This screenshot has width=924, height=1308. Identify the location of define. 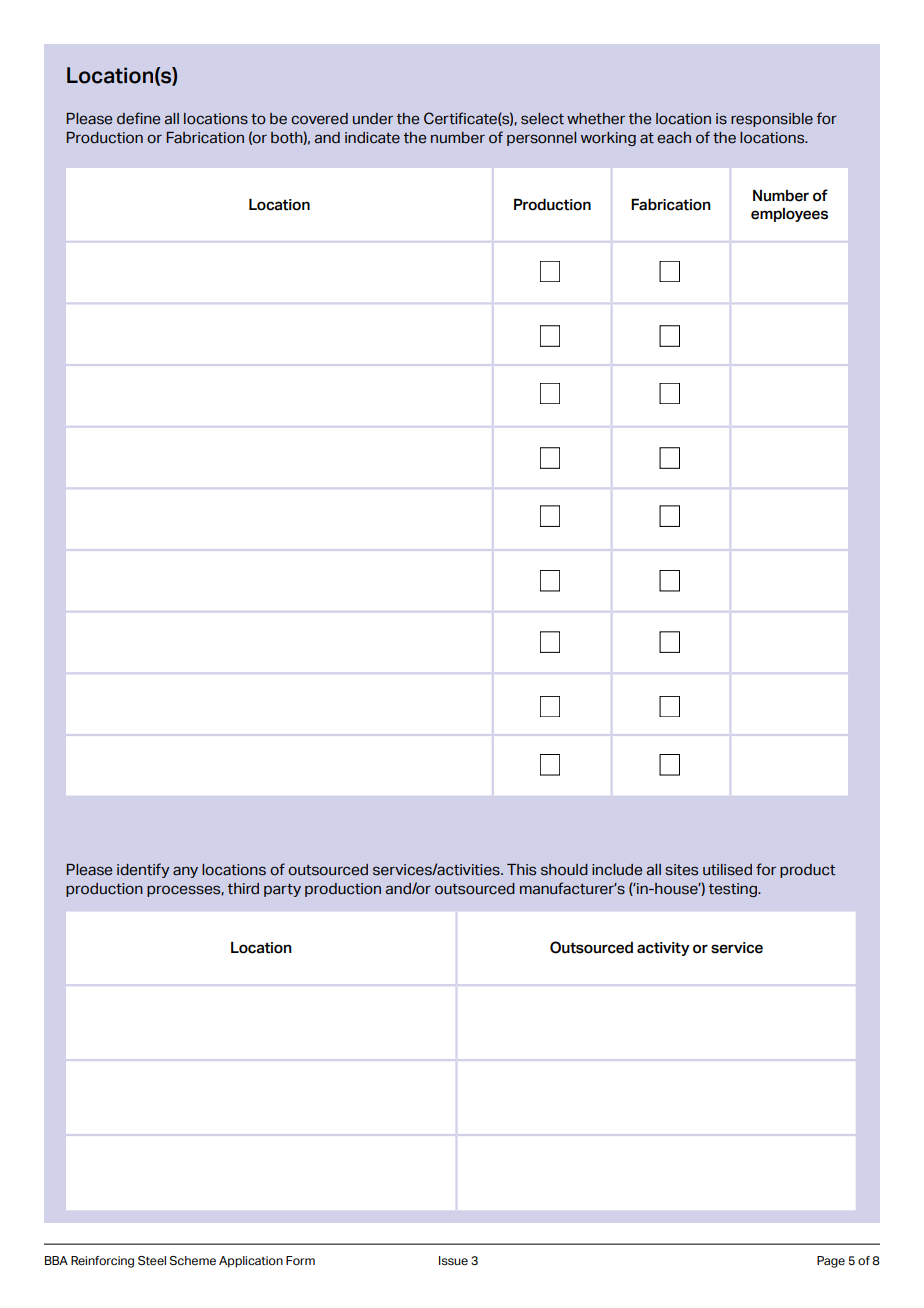
(138, 118).
